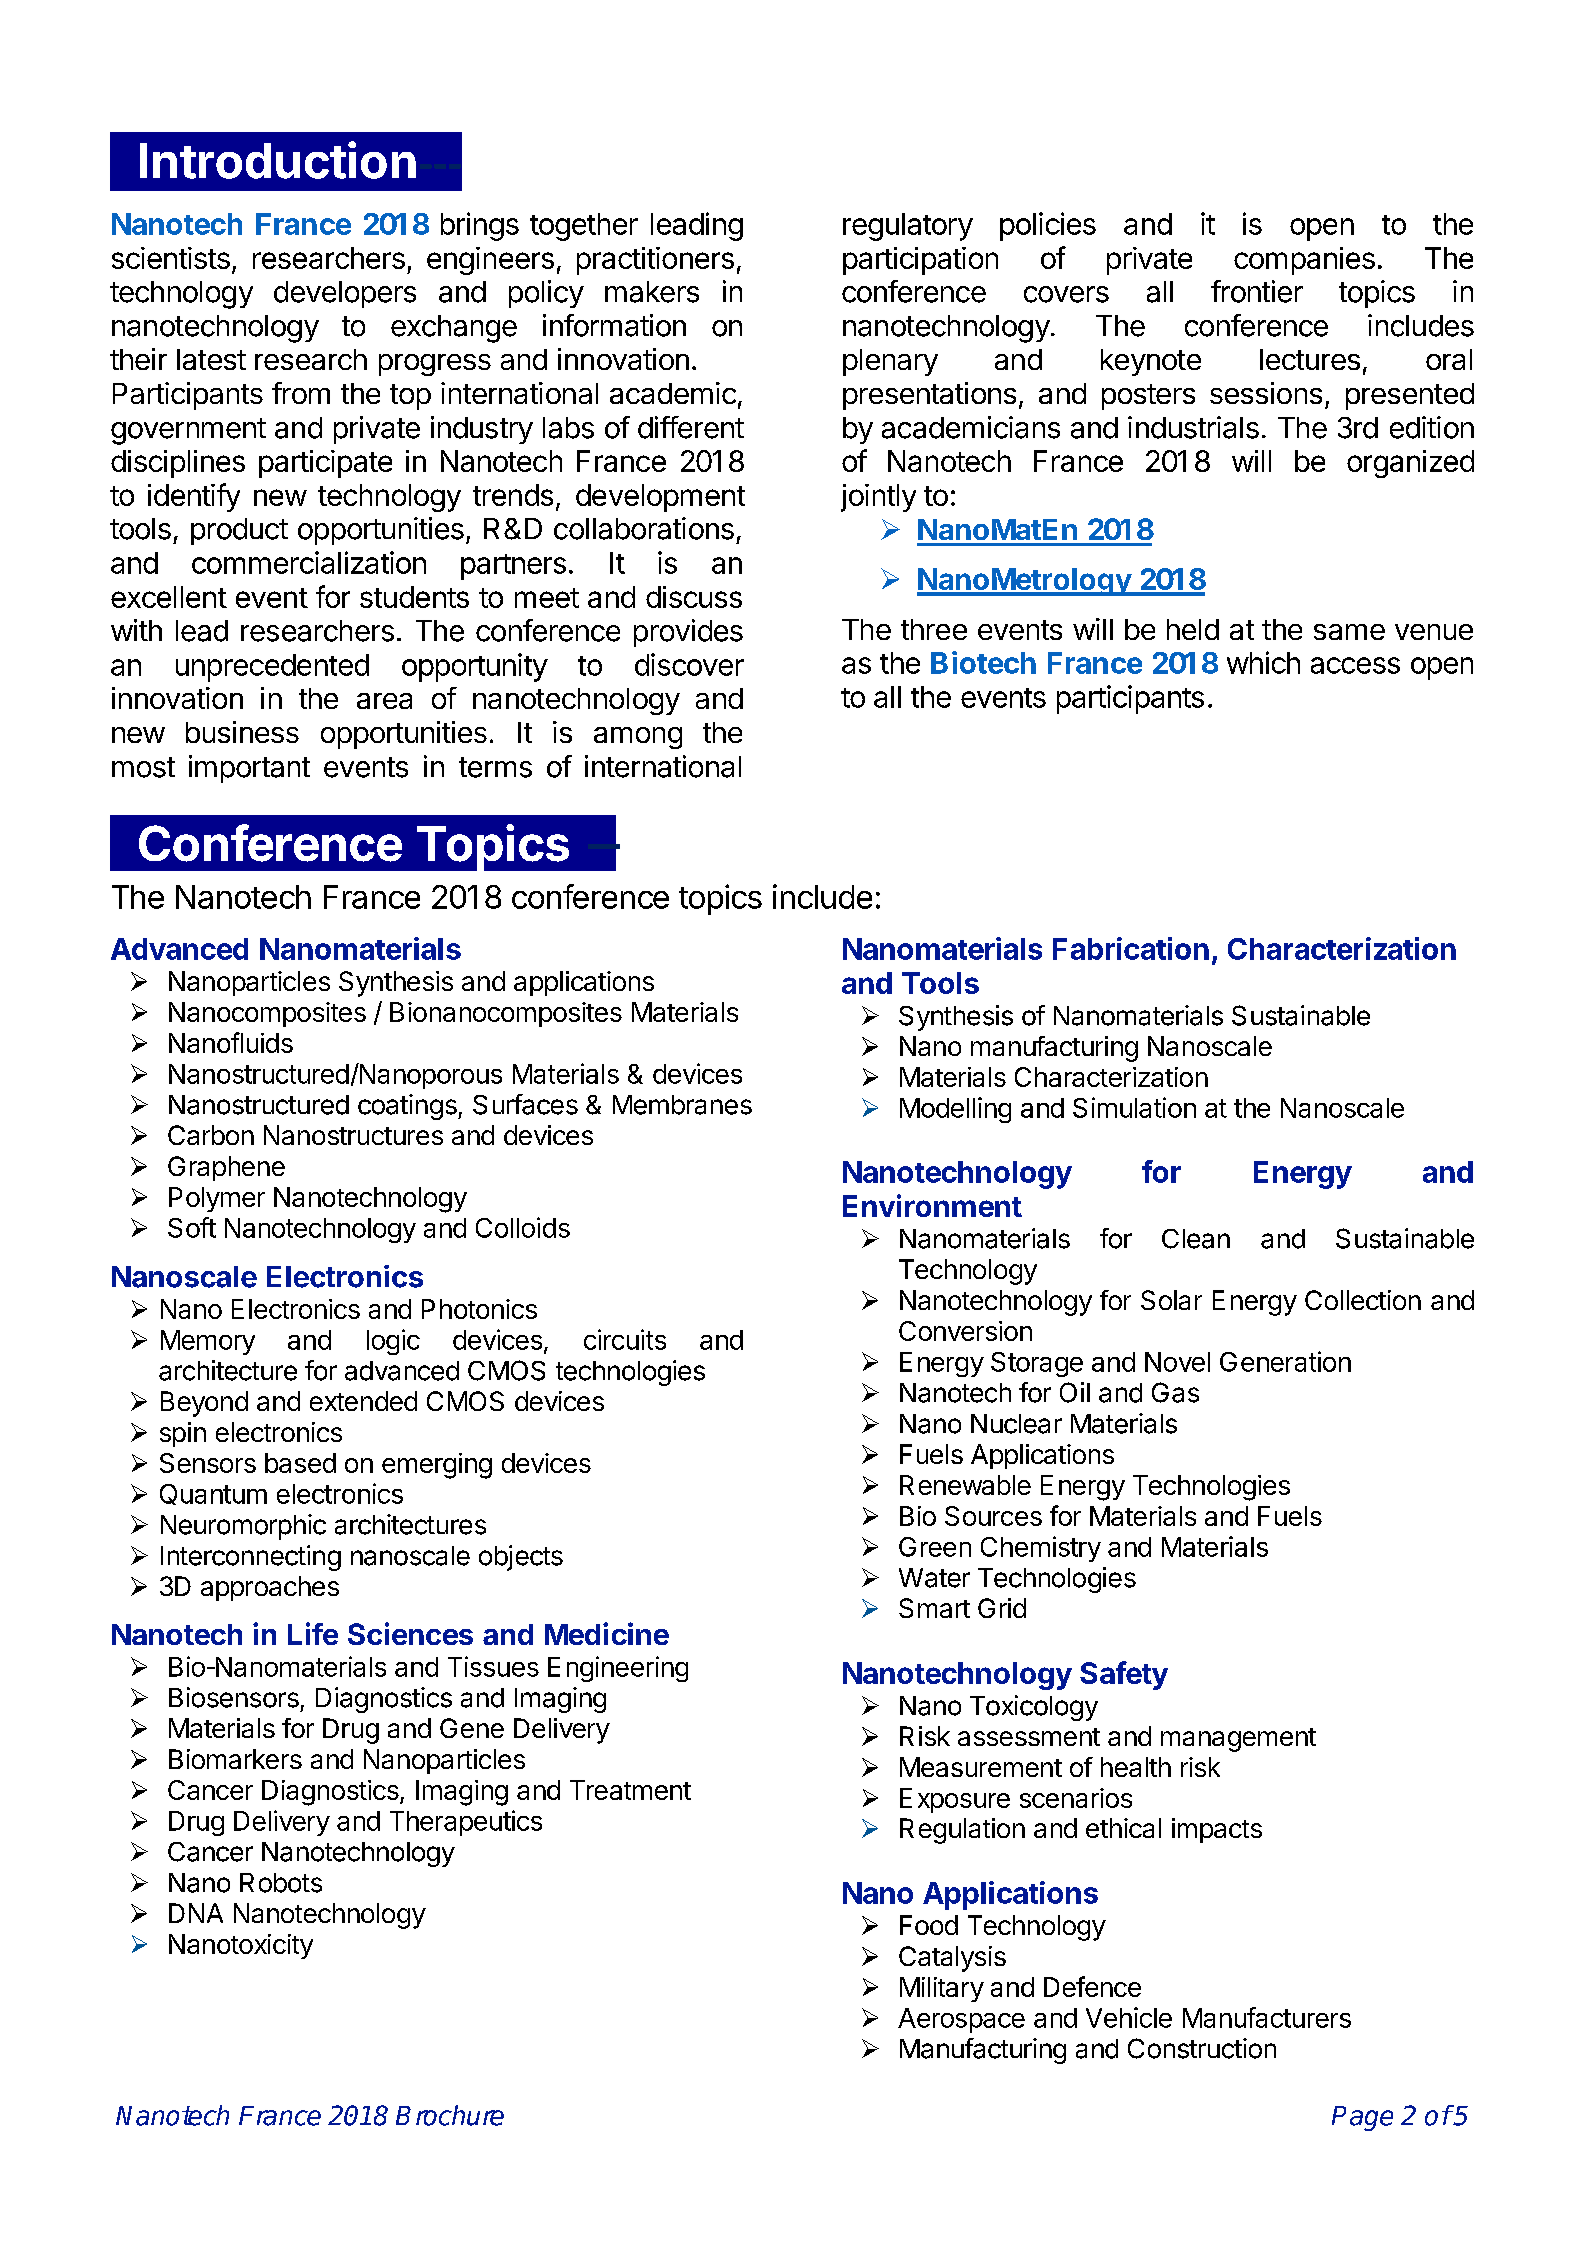 The height and width of the page is (2256, 1594). Describe the element at coordinates (920, 261) in the page. I see `participation` at that location.
